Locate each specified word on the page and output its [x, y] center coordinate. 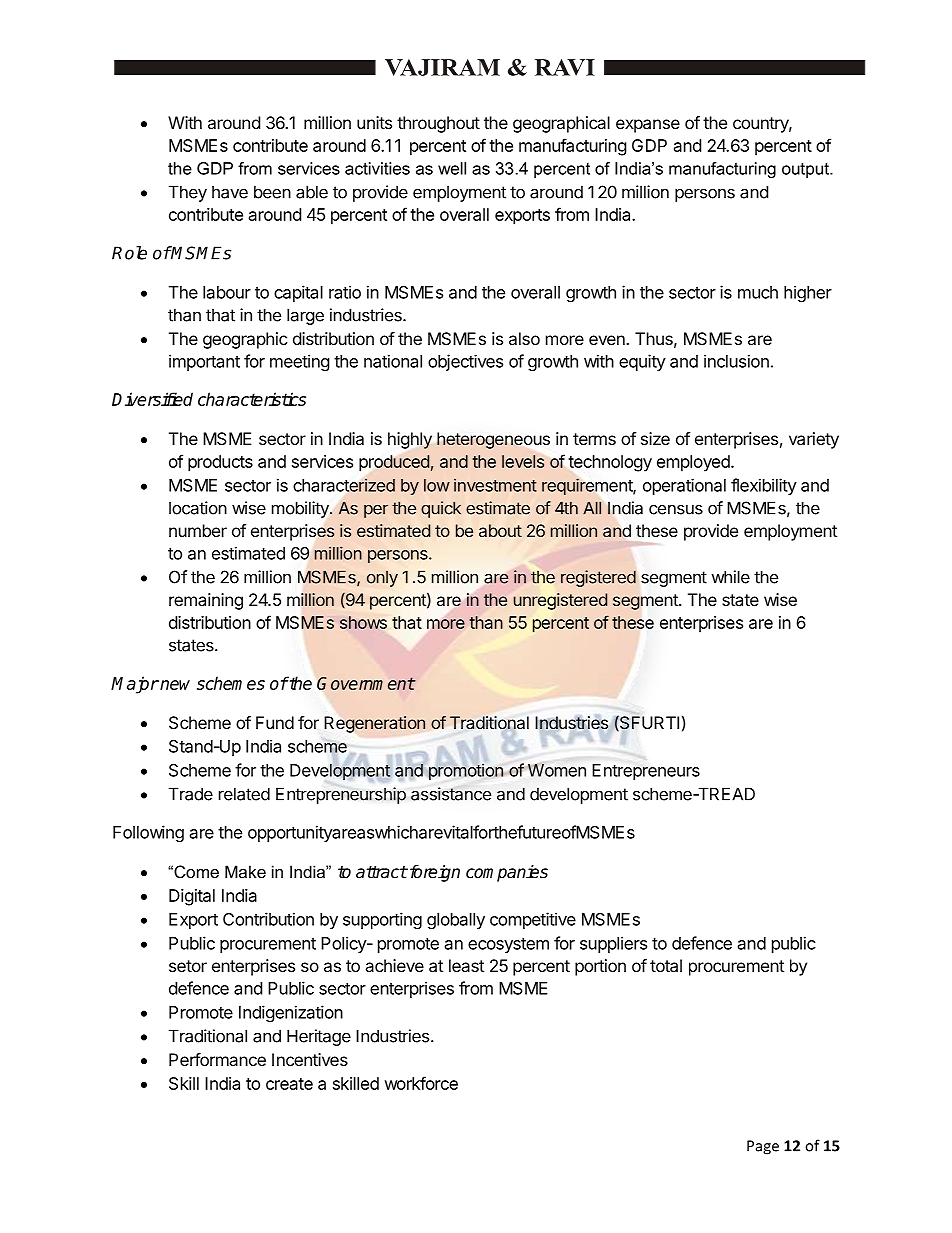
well [452, 168]
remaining [206, 601]
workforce [421, 1083]
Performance [217, 1059]
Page [763, 1147]
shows [363, 622]
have [230, 192]
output [806, 170]
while [730, 577]
